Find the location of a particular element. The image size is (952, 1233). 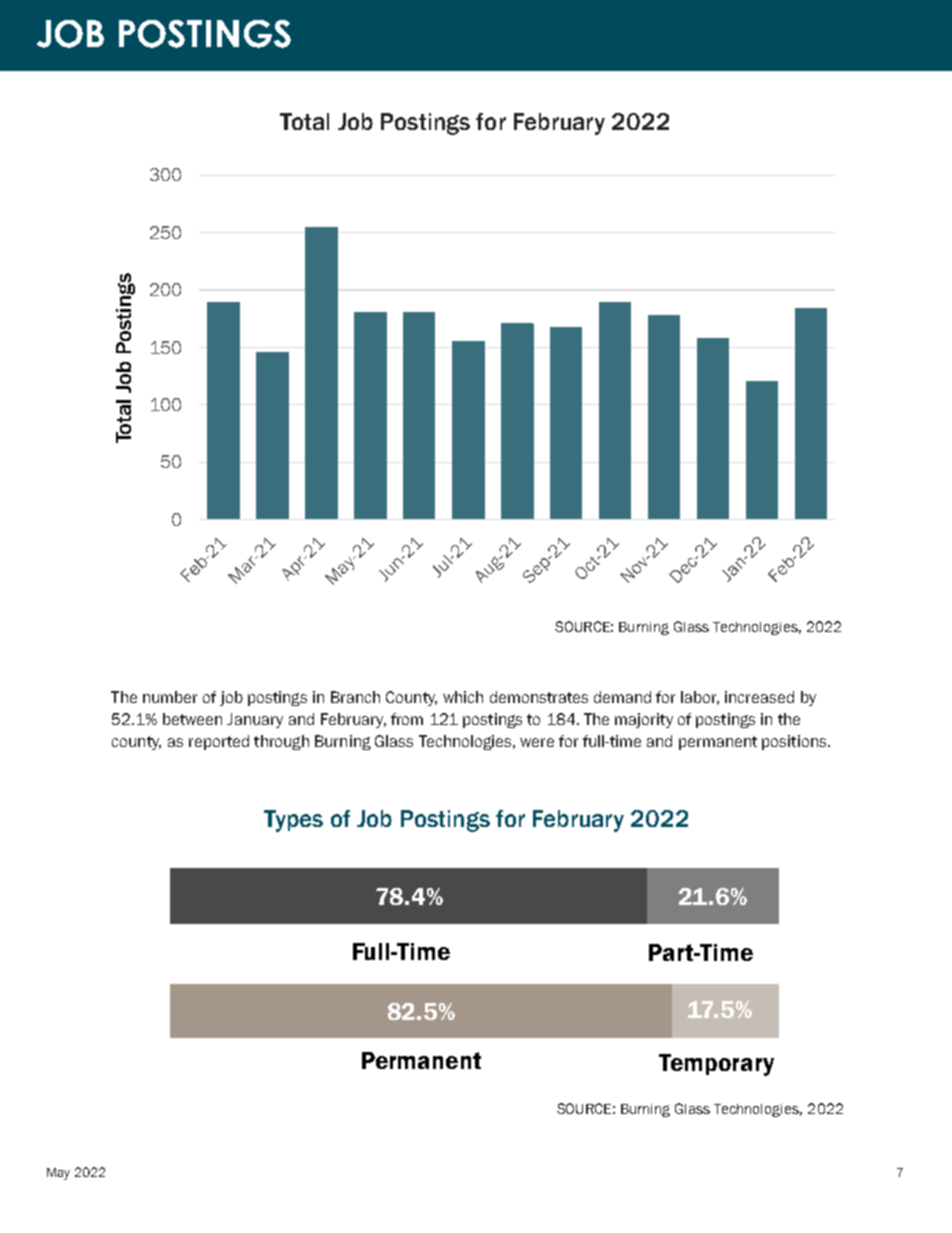

reported is located at coordinates (219, 742).
